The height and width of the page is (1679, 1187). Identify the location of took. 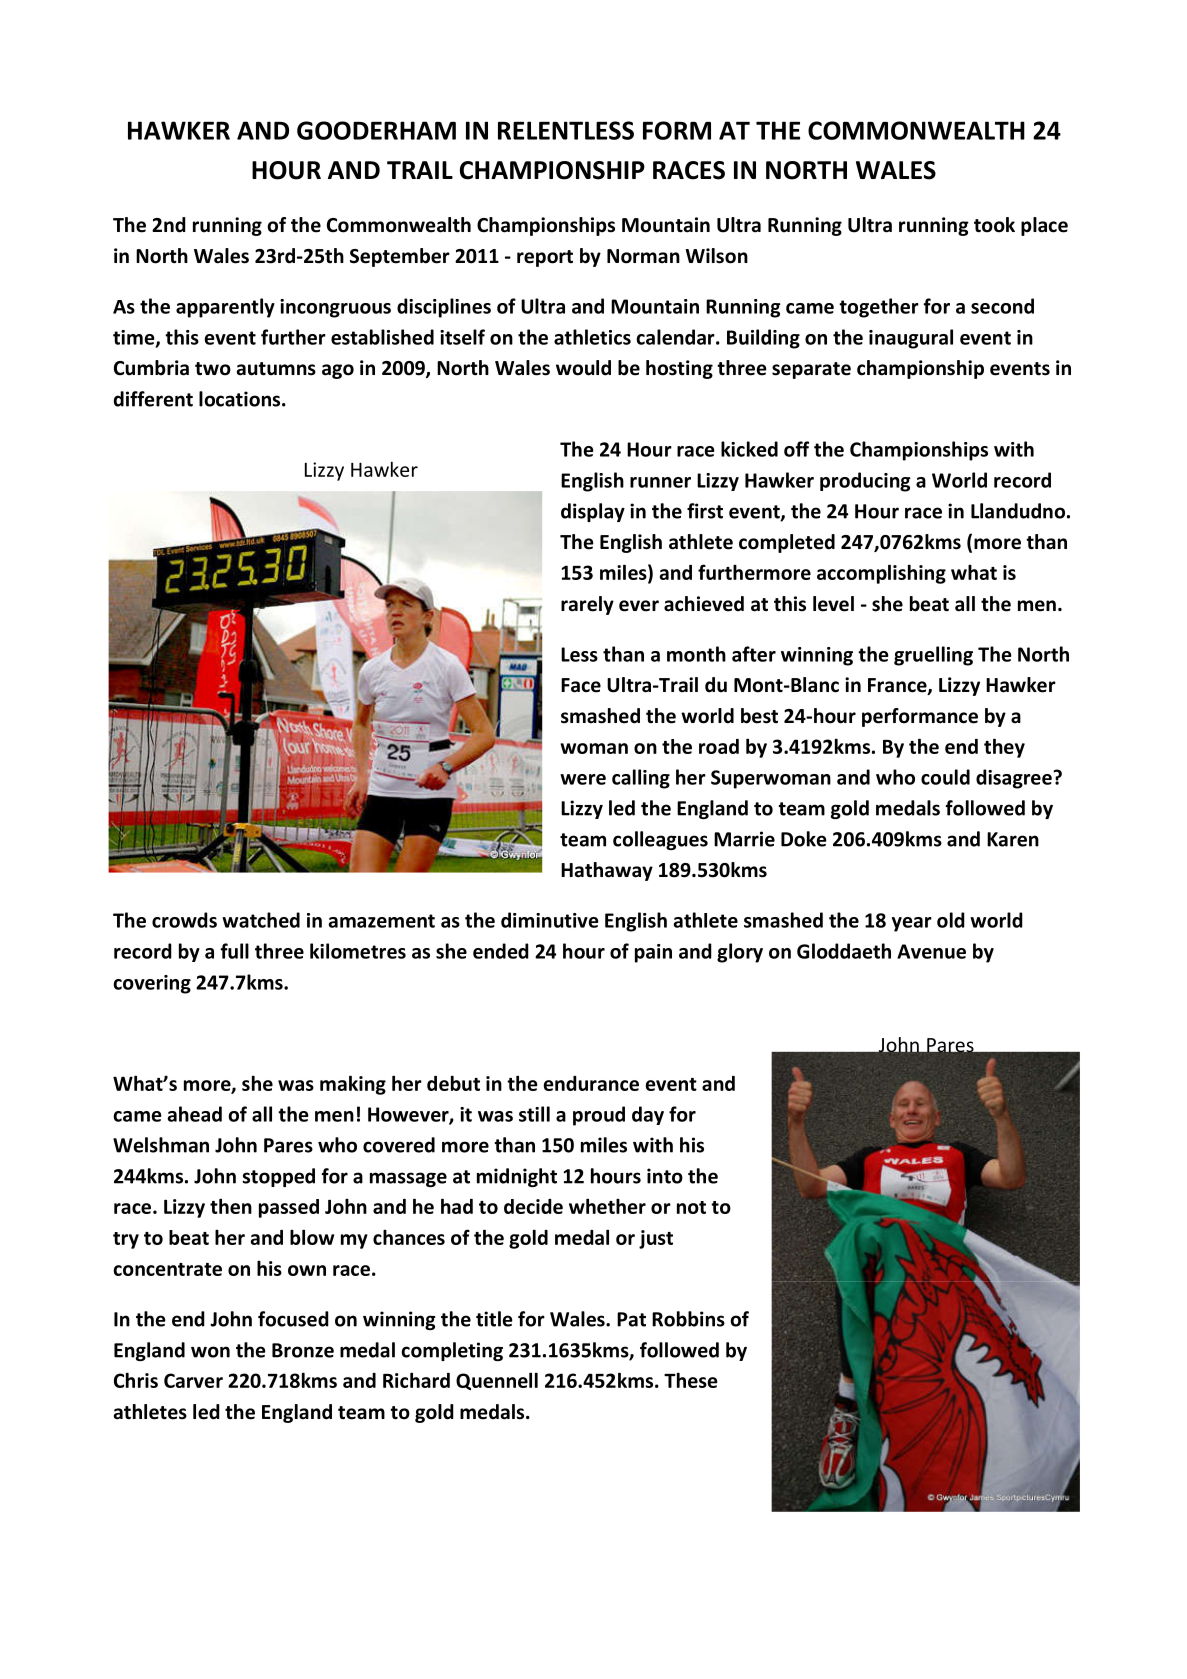
(994, 225).
